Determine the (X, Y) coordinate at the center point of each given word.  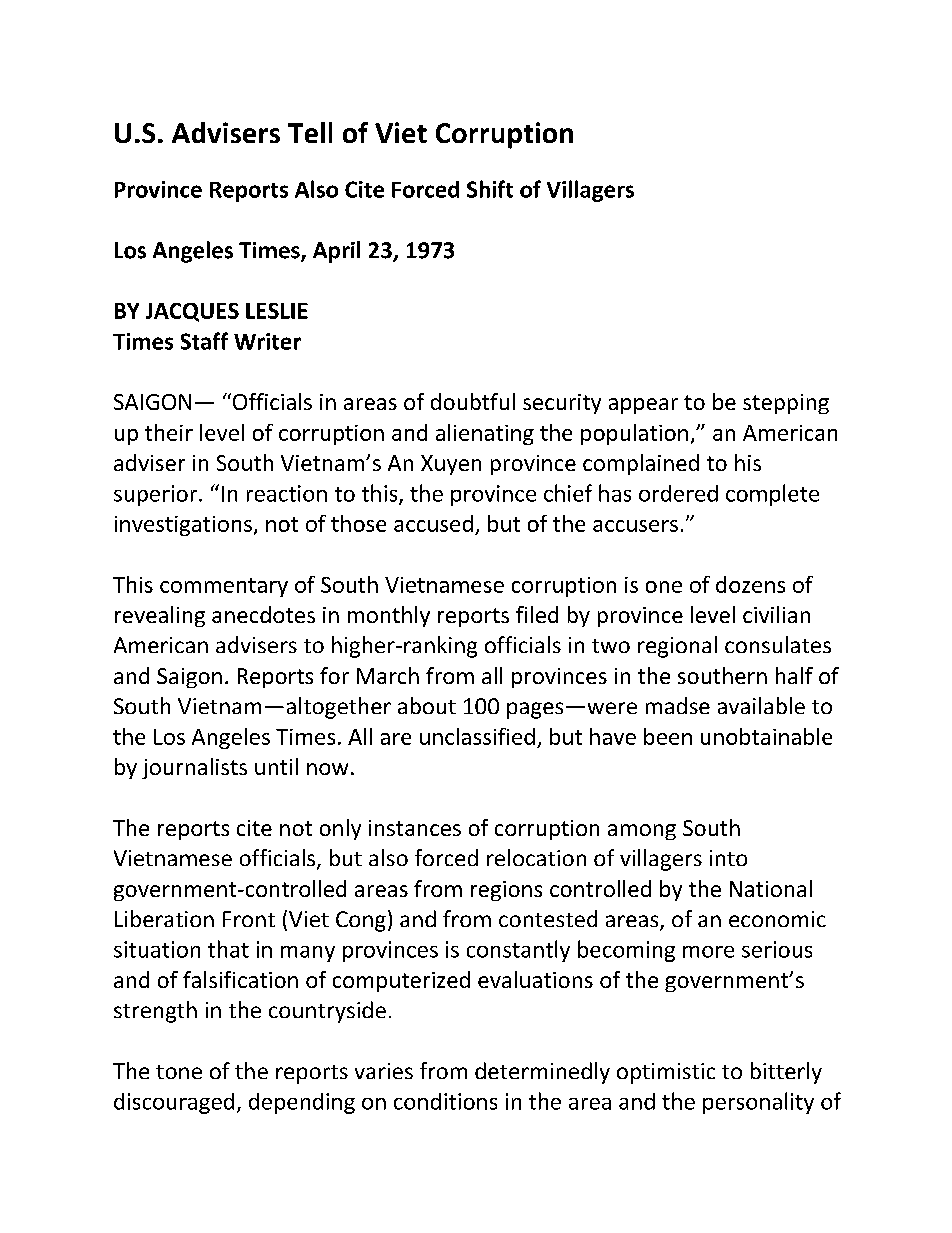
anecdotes (263, 614)
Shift (490, 189)
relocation (536, 857)
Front (249, 919)
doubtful (473, 401)
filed (537, 614)
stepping (786, 404)
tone (179, 1072)
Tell (310, 132)
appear (643, 406)
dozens (750, 584)
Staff (204, 341)
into (728, 858)
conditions (445, 1101)
